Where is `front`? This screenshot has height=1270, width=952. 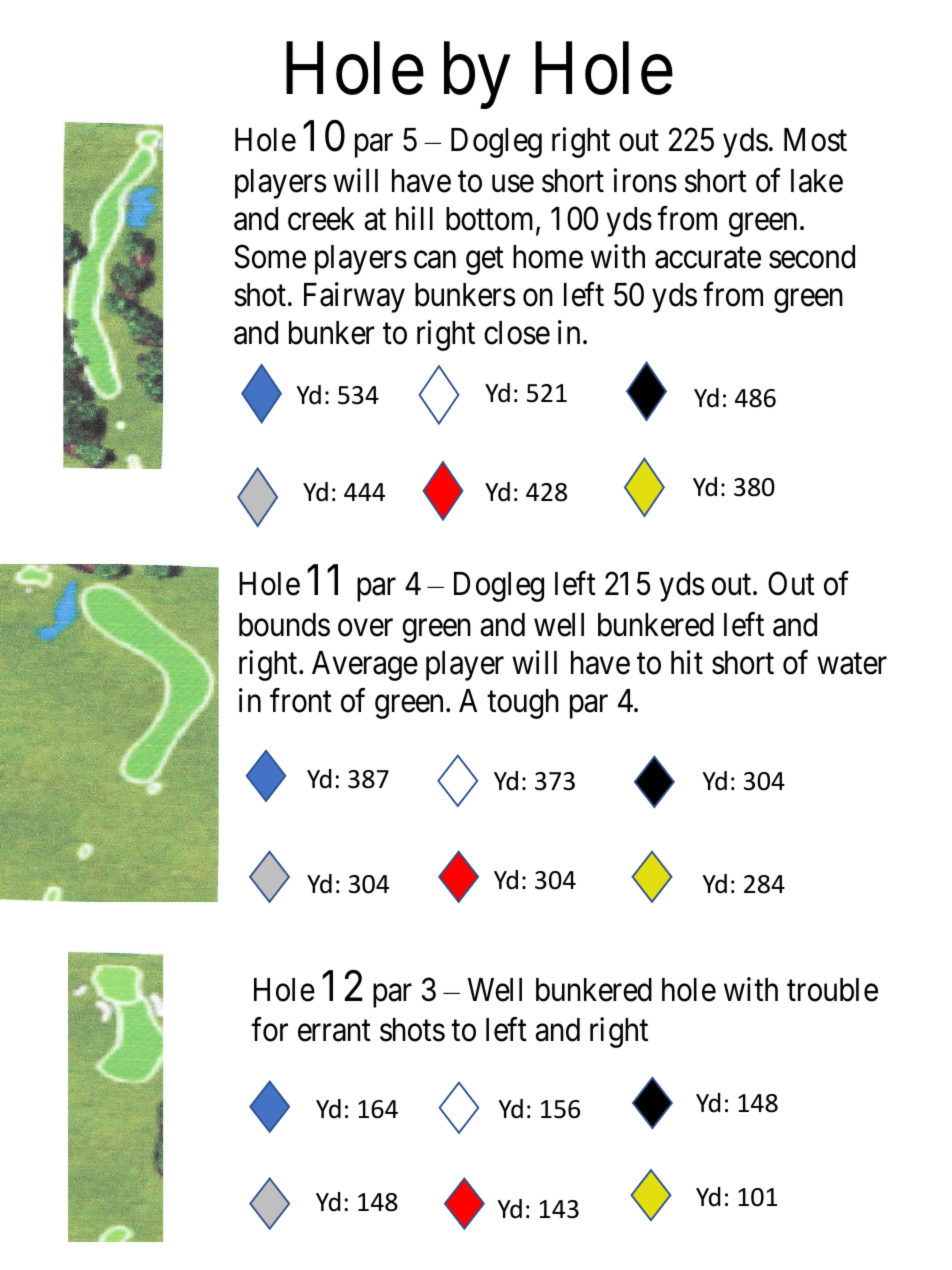
front is located at coordinates (301, 700).
